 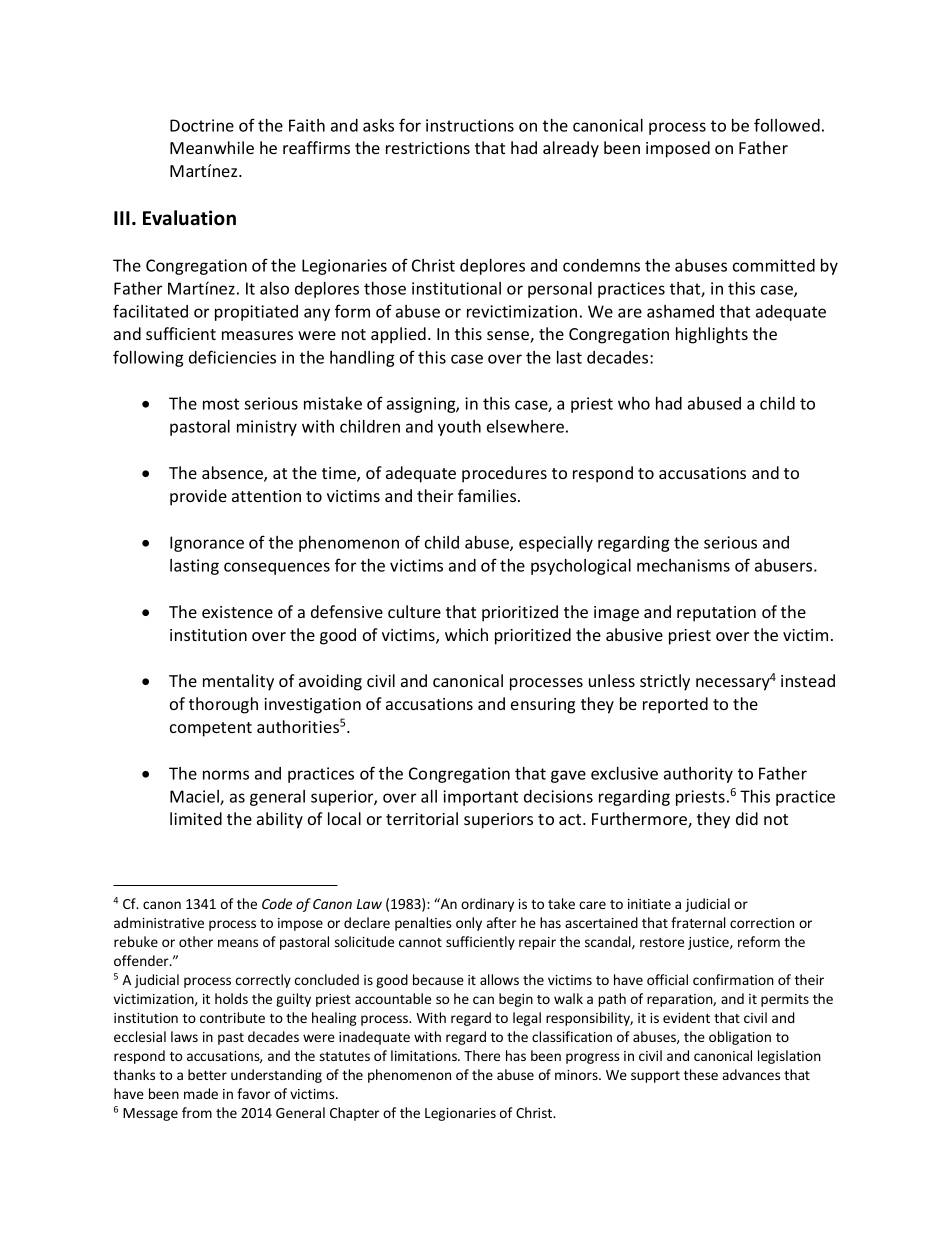 I want to click on these, so click(x=701, y=1074).
